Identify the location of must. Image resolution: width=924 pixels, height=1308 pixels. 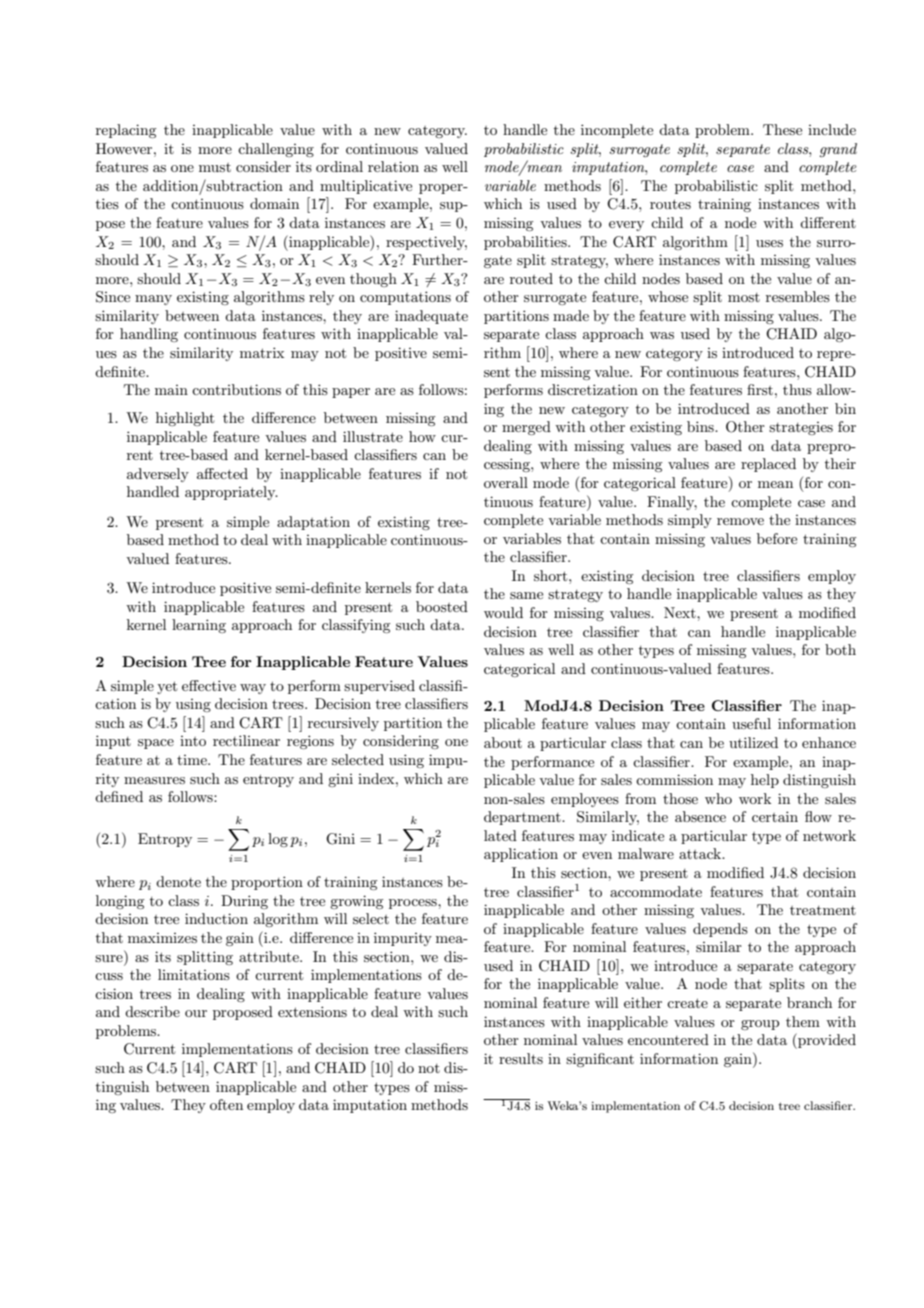
(215, 167).
